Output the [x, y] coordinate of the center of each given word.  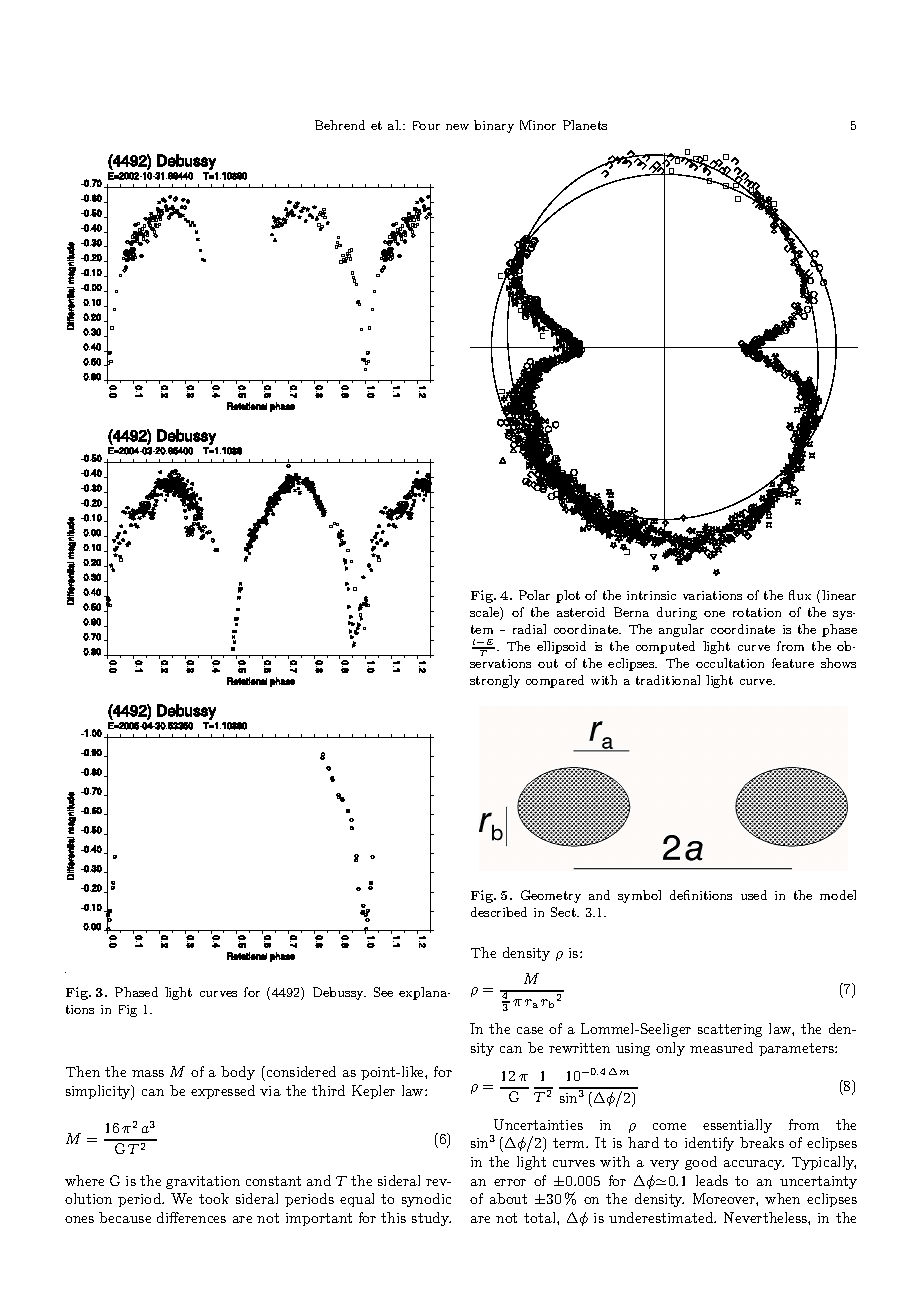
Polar [534, 595]
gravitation [203, 1182]
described [499, 912]
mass [148, 1073]
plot [568, 596]
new [457, 127]
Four [426, 125]
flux [800, 595]
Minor [538, 125]
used [754, 895]
